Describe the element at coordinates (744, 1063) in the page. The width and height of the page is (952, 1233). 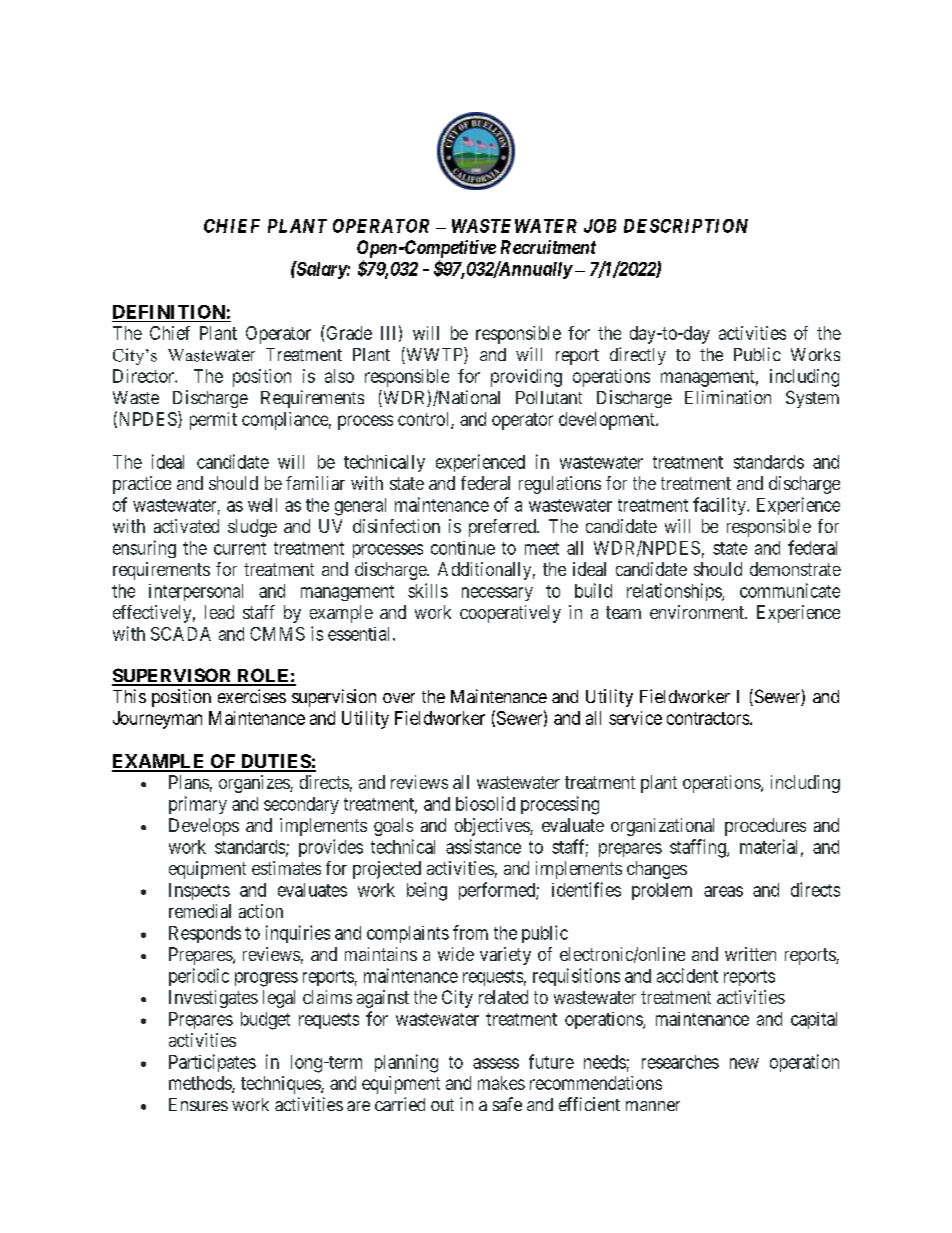
I see `new` at that location.
